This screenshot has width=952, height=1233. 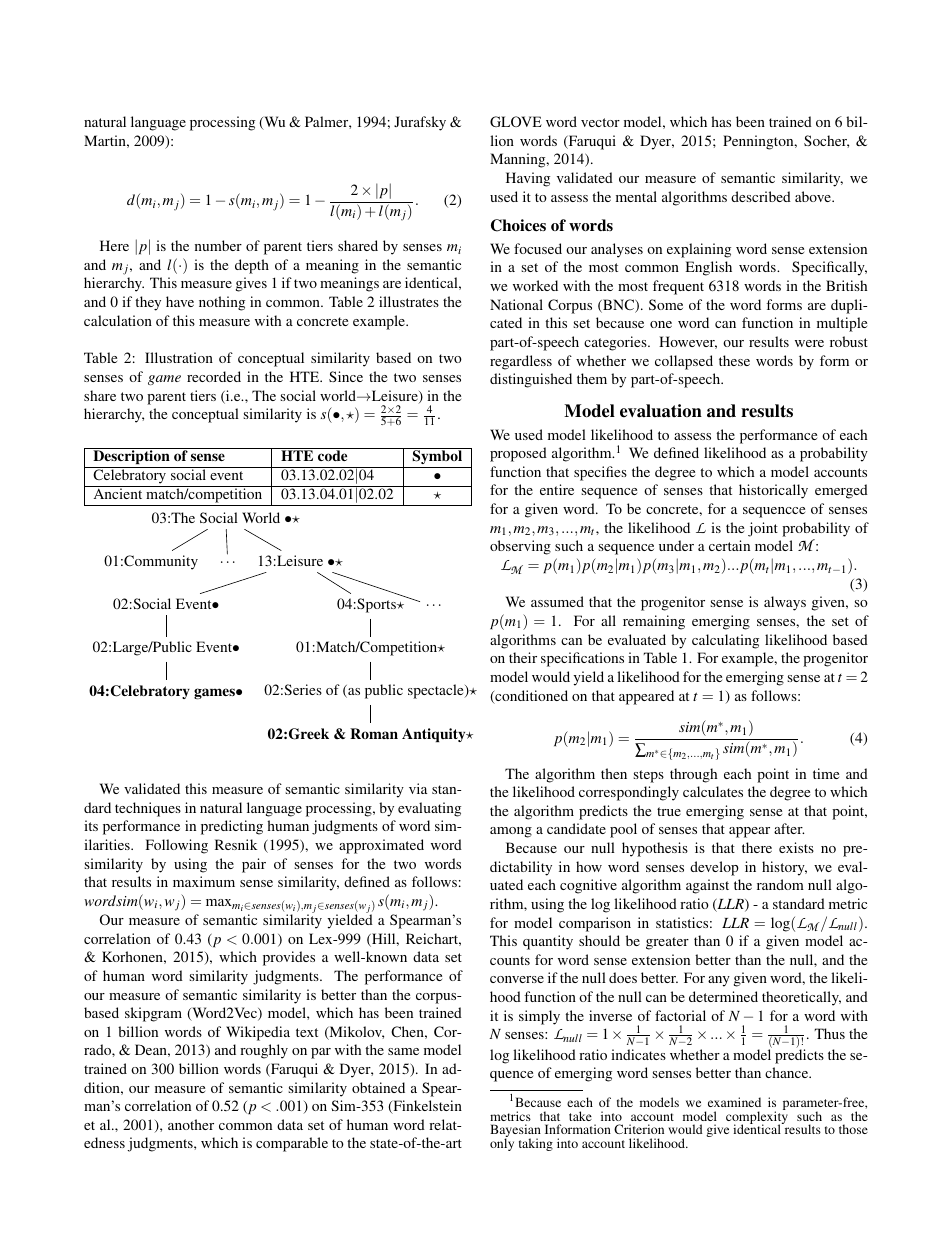 What do you see at coordinates (426, 1107) in the screenshot?
I see `Finkelstein` at bounding box center [426, 1107].
